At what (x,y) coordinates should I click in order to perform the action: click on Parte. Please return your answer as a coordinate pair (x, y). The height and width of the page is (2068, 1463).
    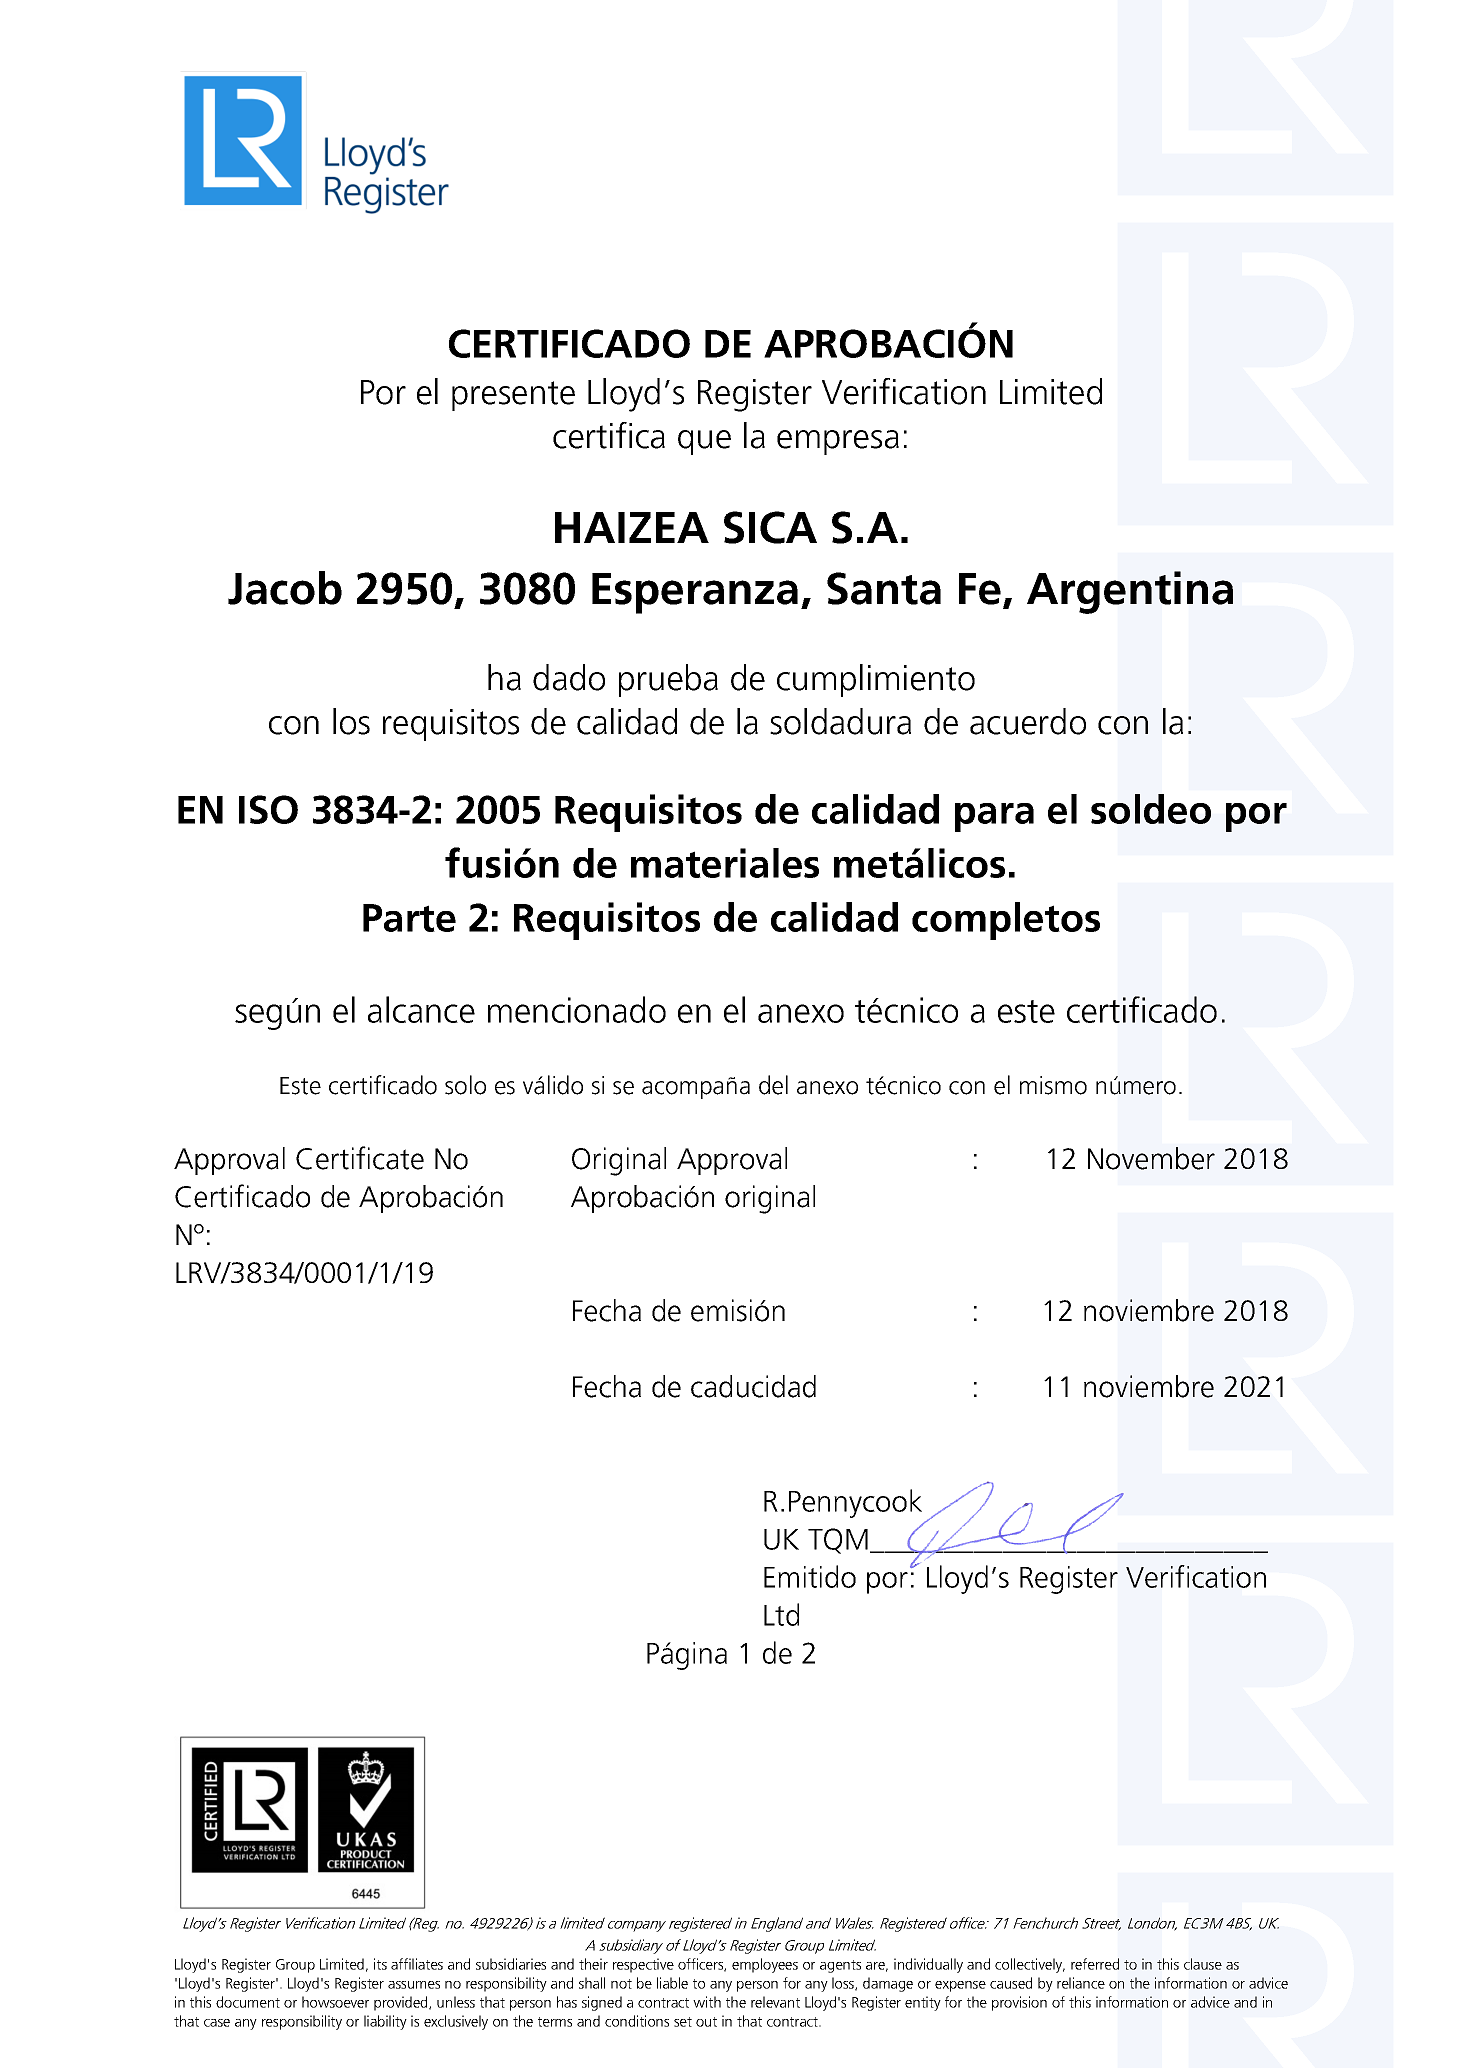
    Looking at the image, I should click on (409, 918).
